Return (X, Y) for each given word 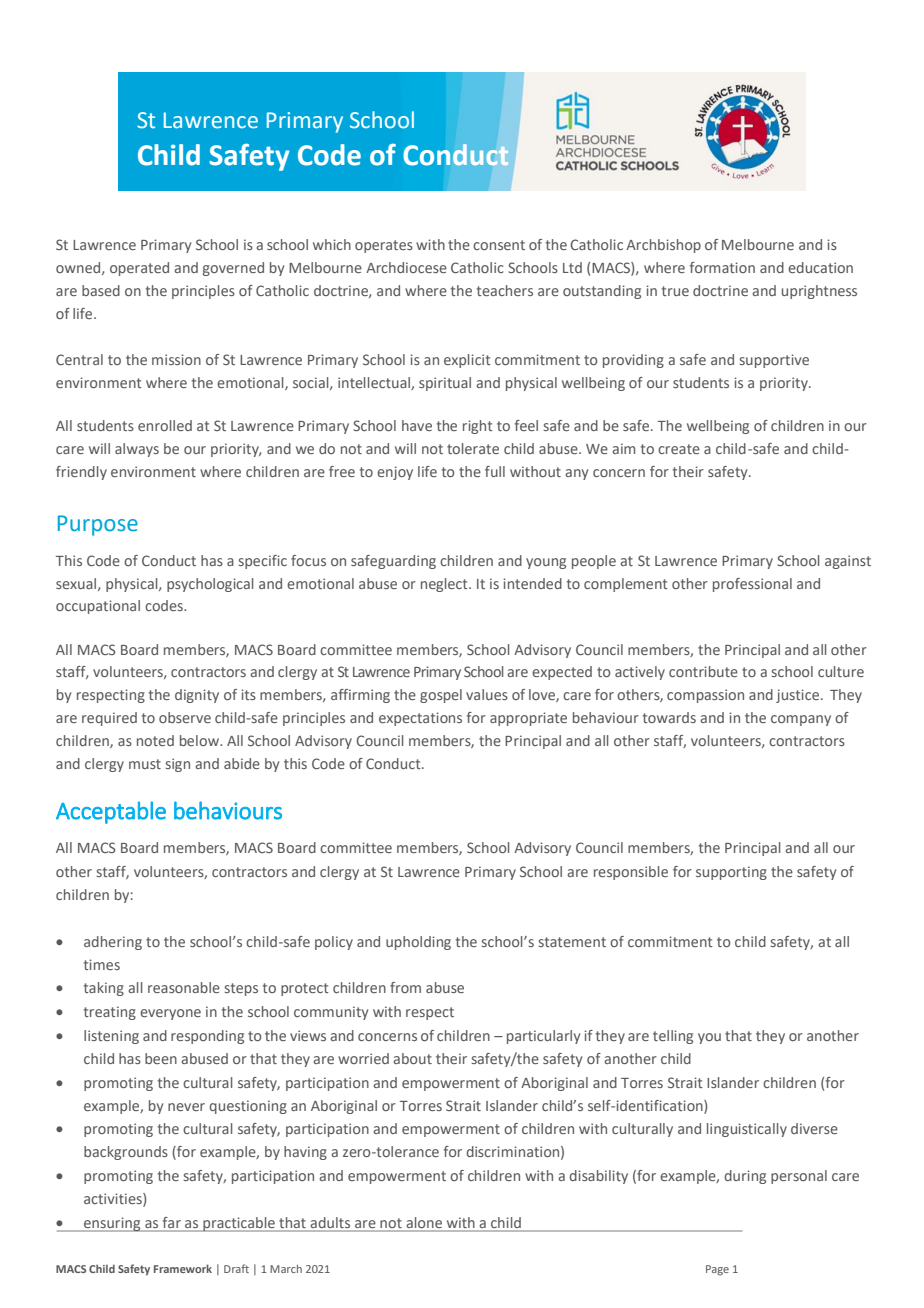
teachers (505, 290)
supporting (731, 873)
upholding (418, 943)
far (172, 1222)
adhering (113, 943)
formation (722, 267)
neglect (445, 585)
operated (139, 269)
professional (752, 585)
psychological (210, 585)
